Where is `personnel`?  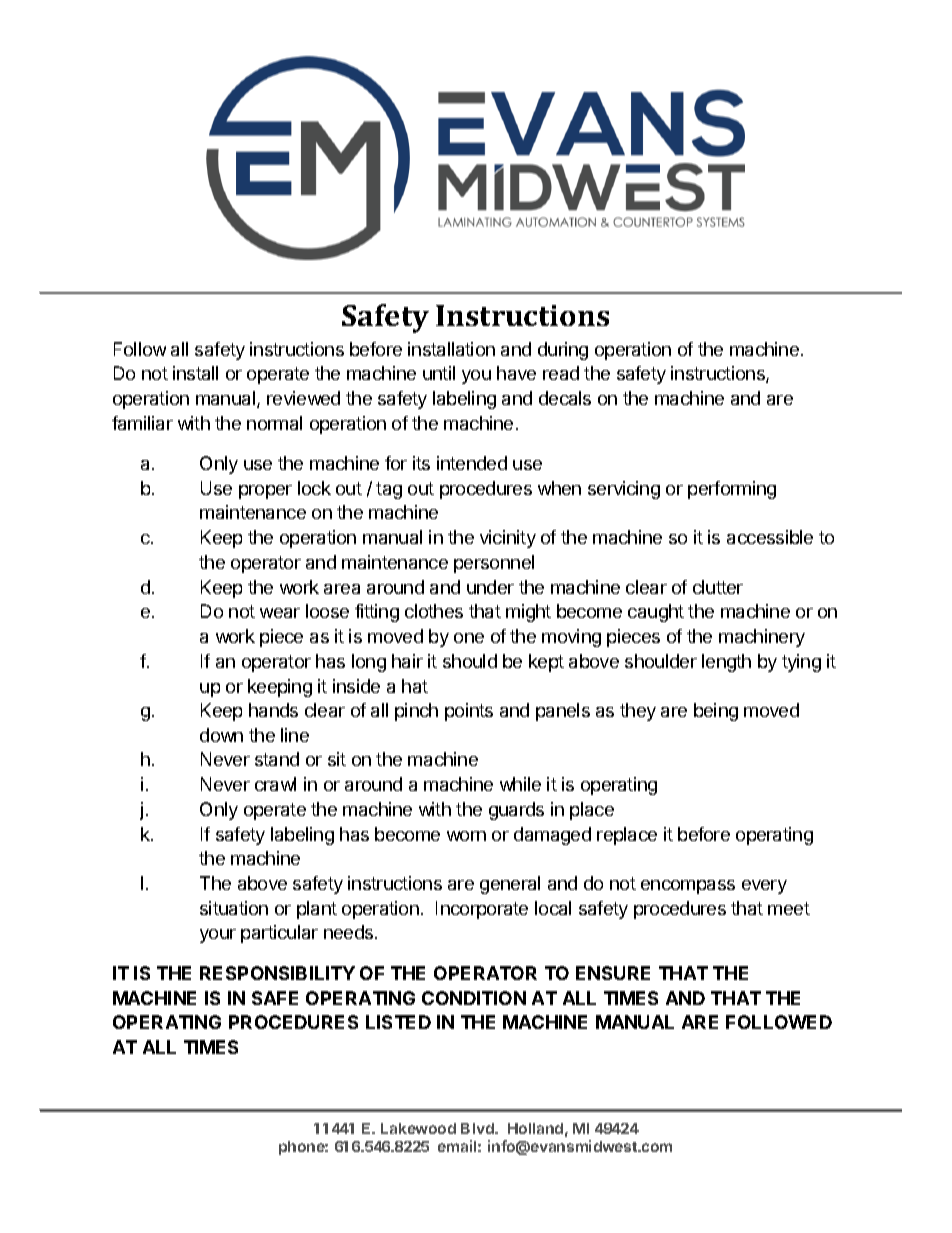
personnel is located at coordinates (494, 564).
